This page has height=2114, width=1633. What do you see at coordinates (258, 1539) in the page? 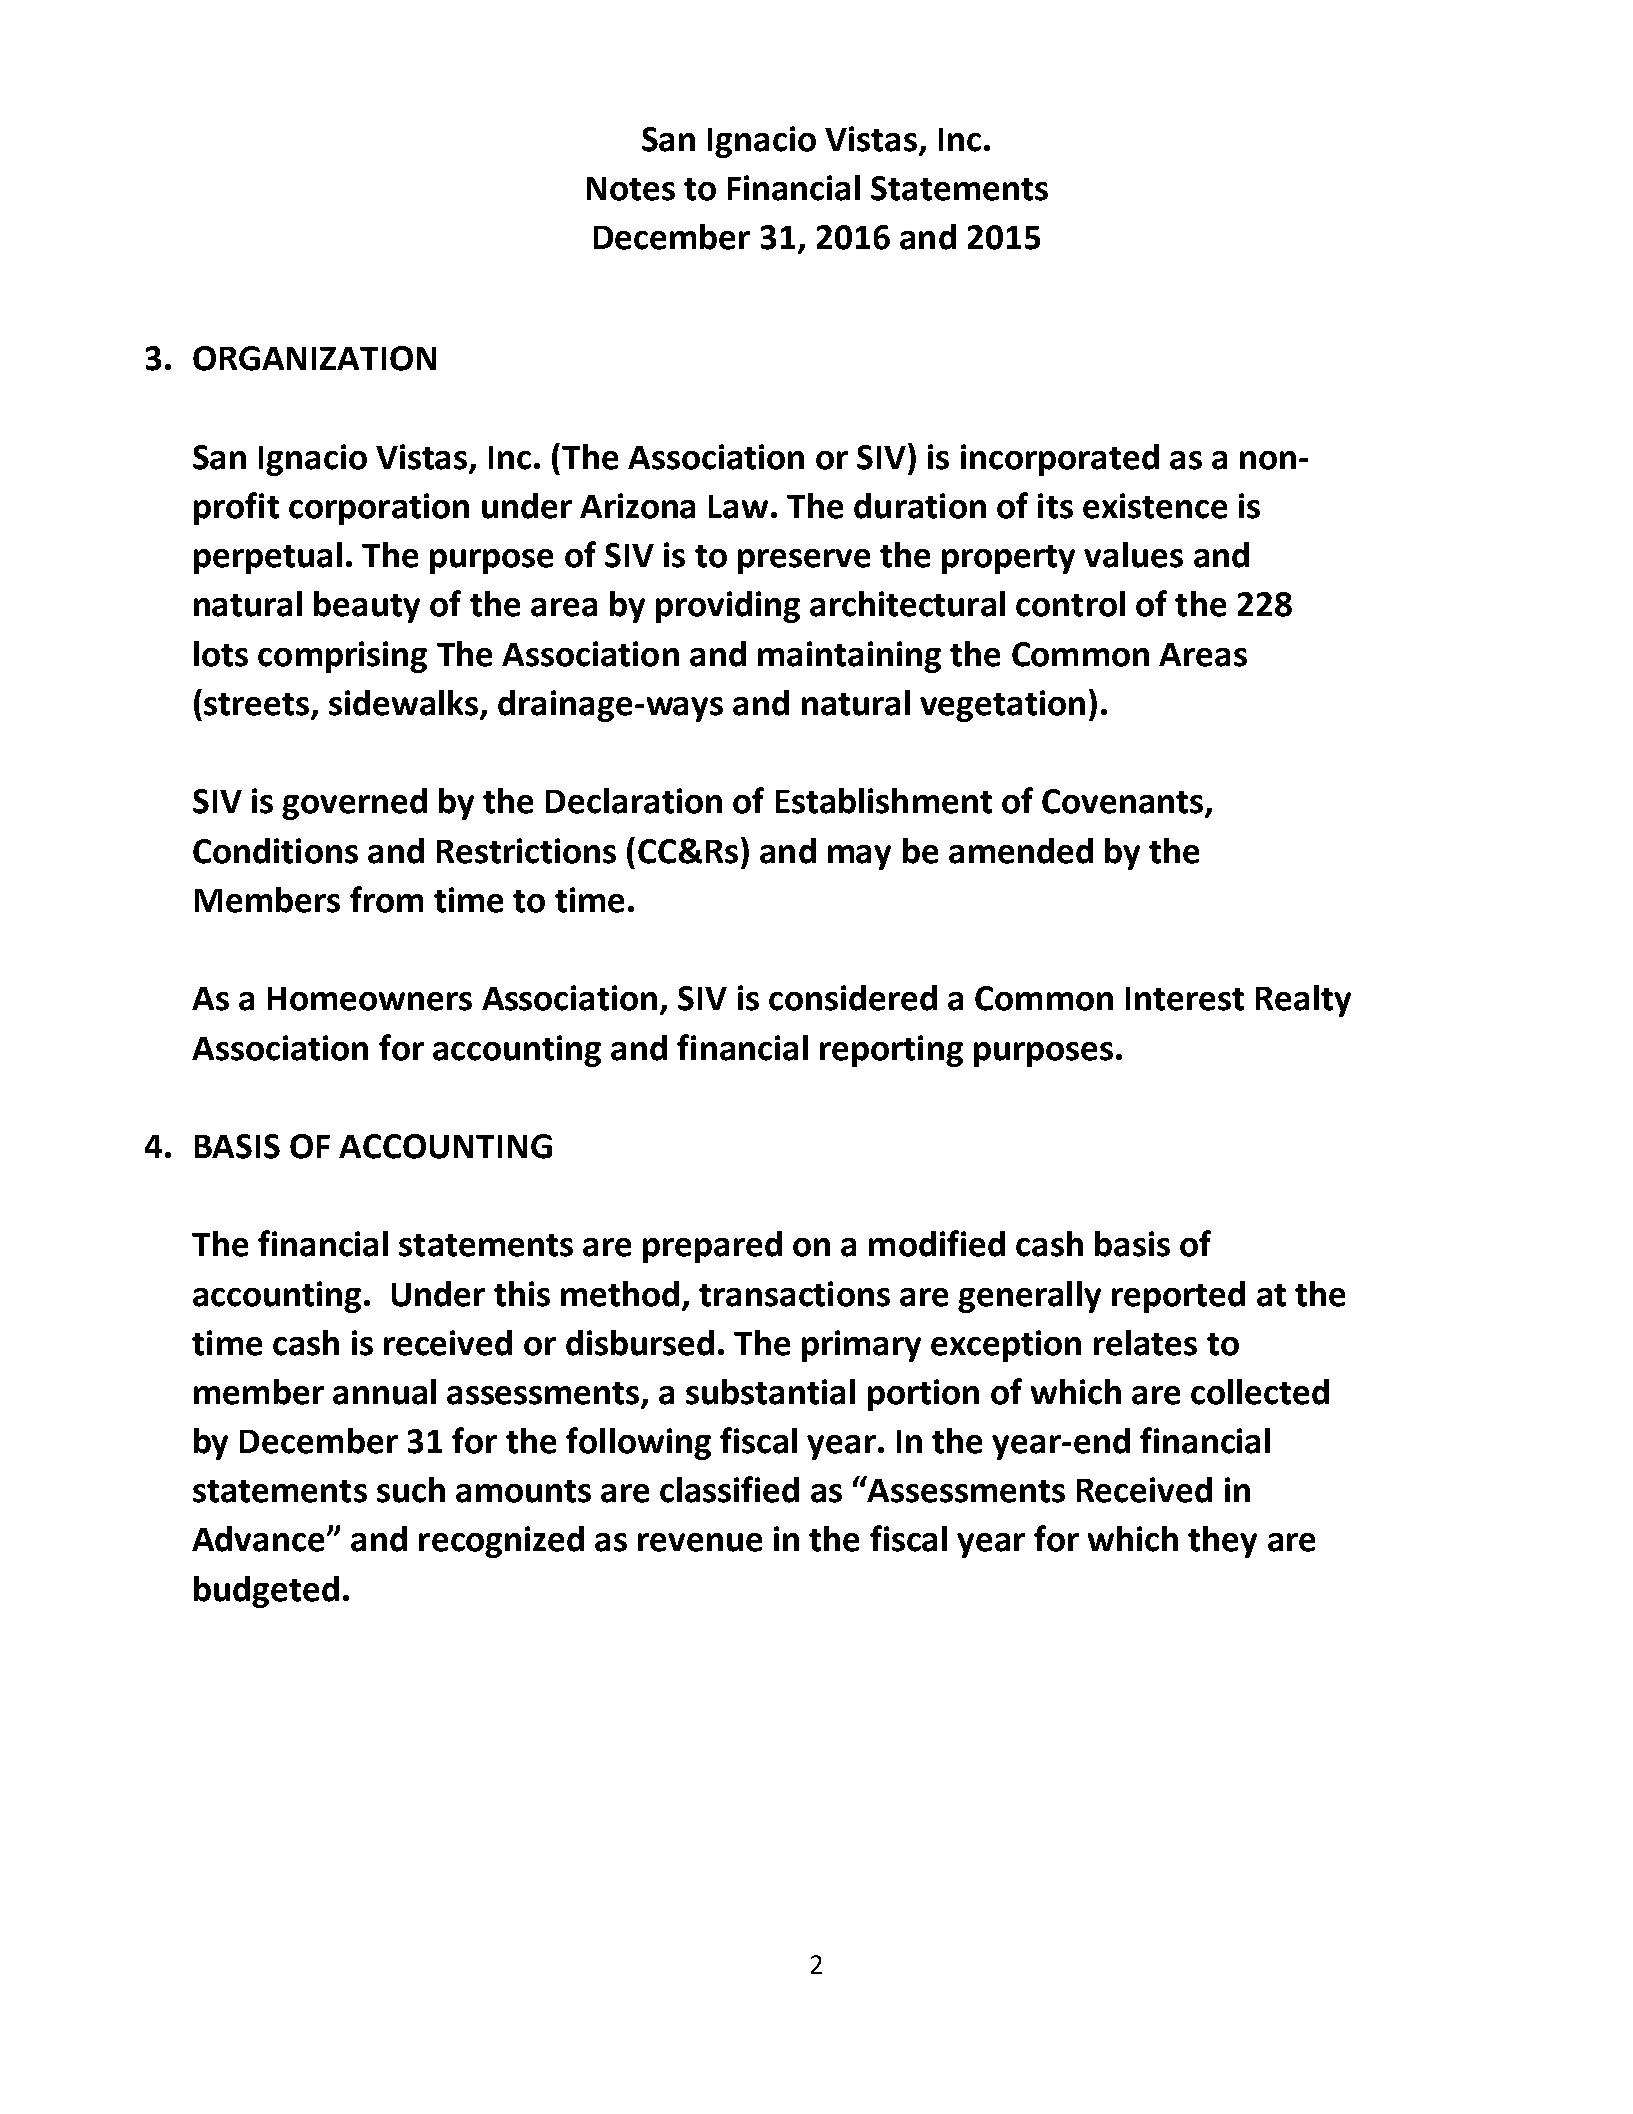
I see `Advance` at bounding box center [258, 1539].
